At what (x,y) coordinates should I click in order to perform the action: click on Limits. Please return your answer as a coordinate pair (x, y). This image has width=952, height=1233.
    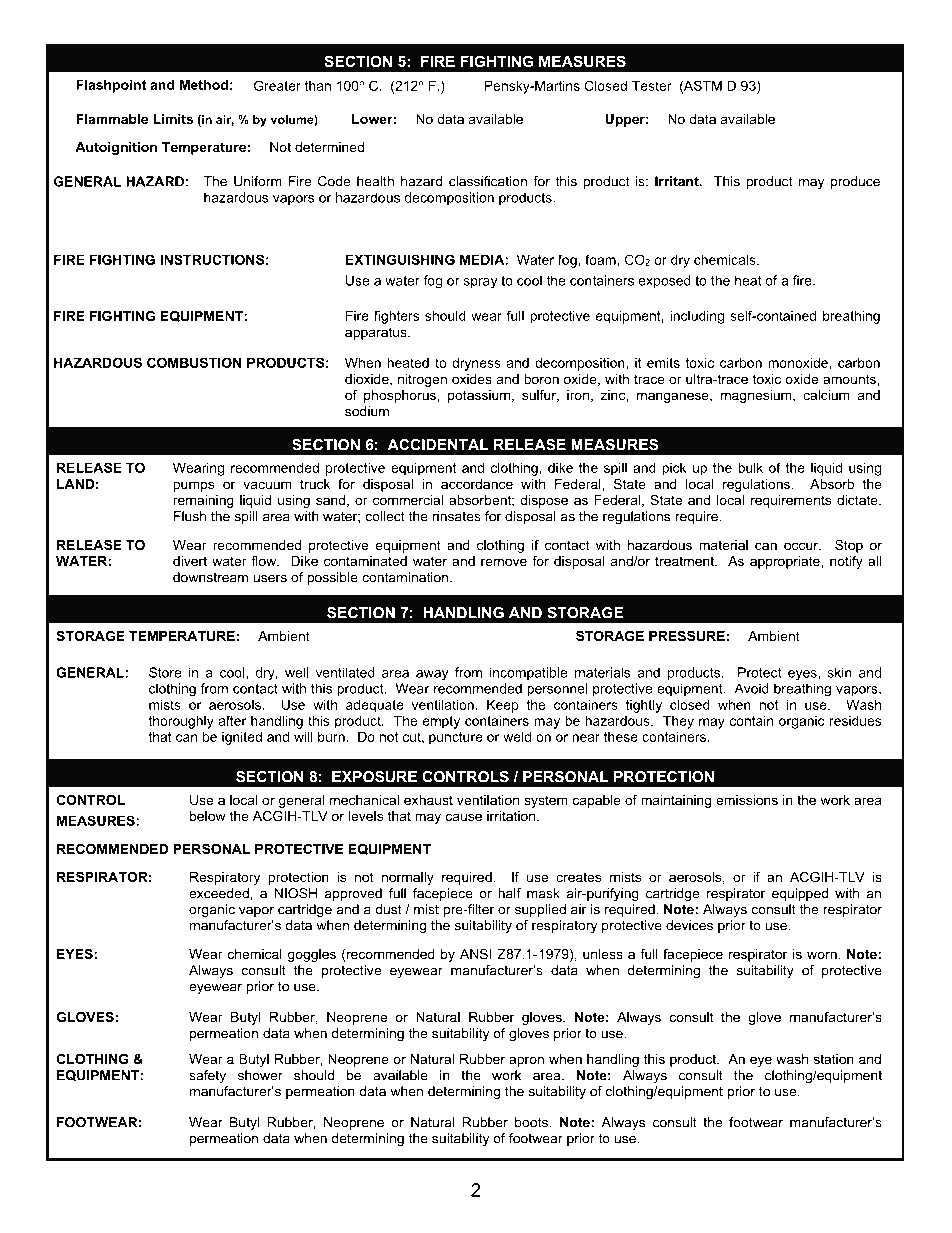
    Looking at the image, I should click on (173, 119).
